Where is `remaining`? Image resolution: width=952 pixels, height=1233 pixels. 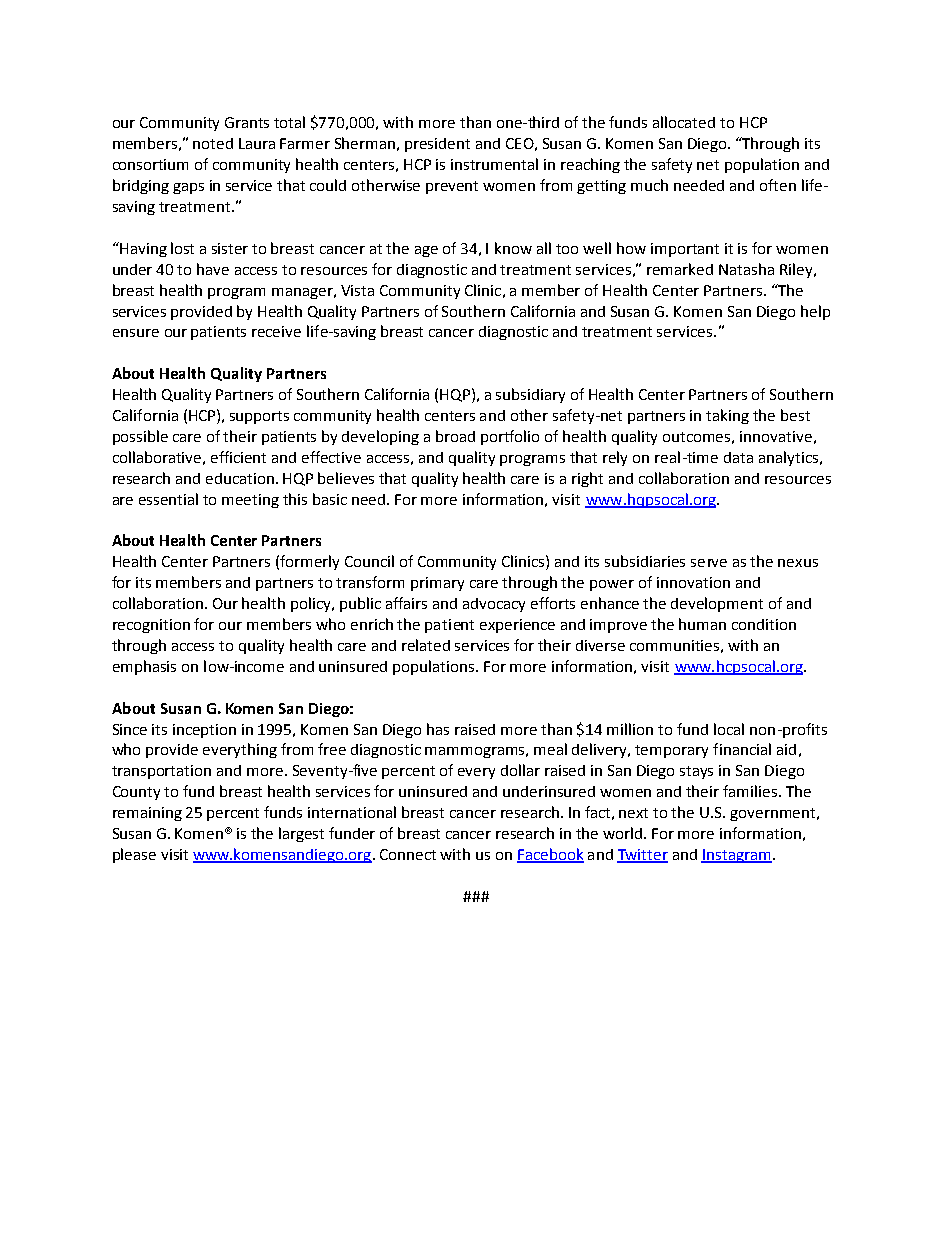 remaining is located at coordinates (147, 814).
